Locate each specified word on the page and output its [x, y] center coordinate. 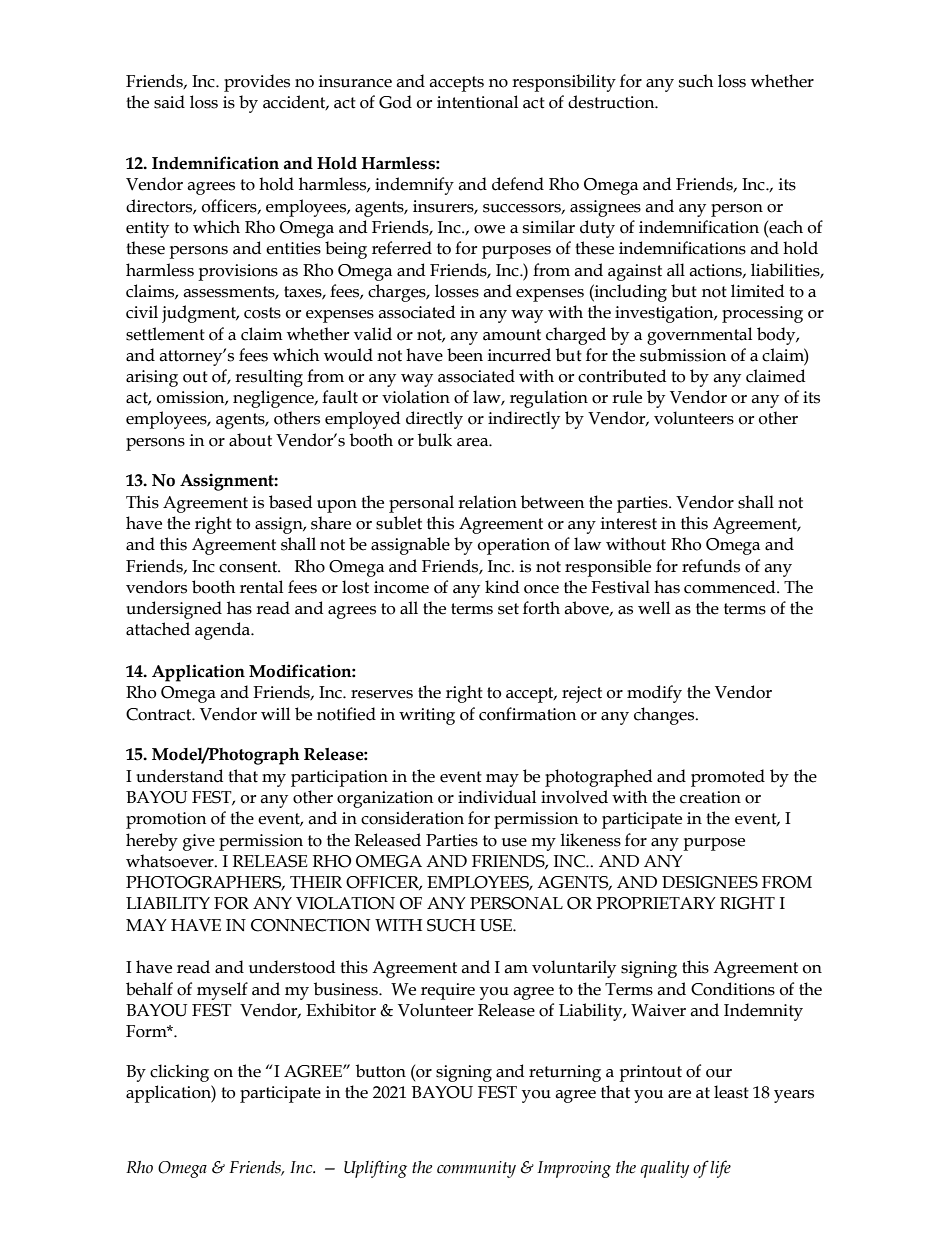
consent [249, 567]
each [785, 227]
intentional [477, 102]
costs [262, 313]
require [448, 991]
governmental [699, 336]
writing [427, 716]
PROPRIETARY [656, 903]
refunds [711, 566]
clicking [179, 1073]
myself [222, 991]
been [465, 355]
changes [665, 716]
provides [257, 83]
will [275, 713]
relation [487, 502]
